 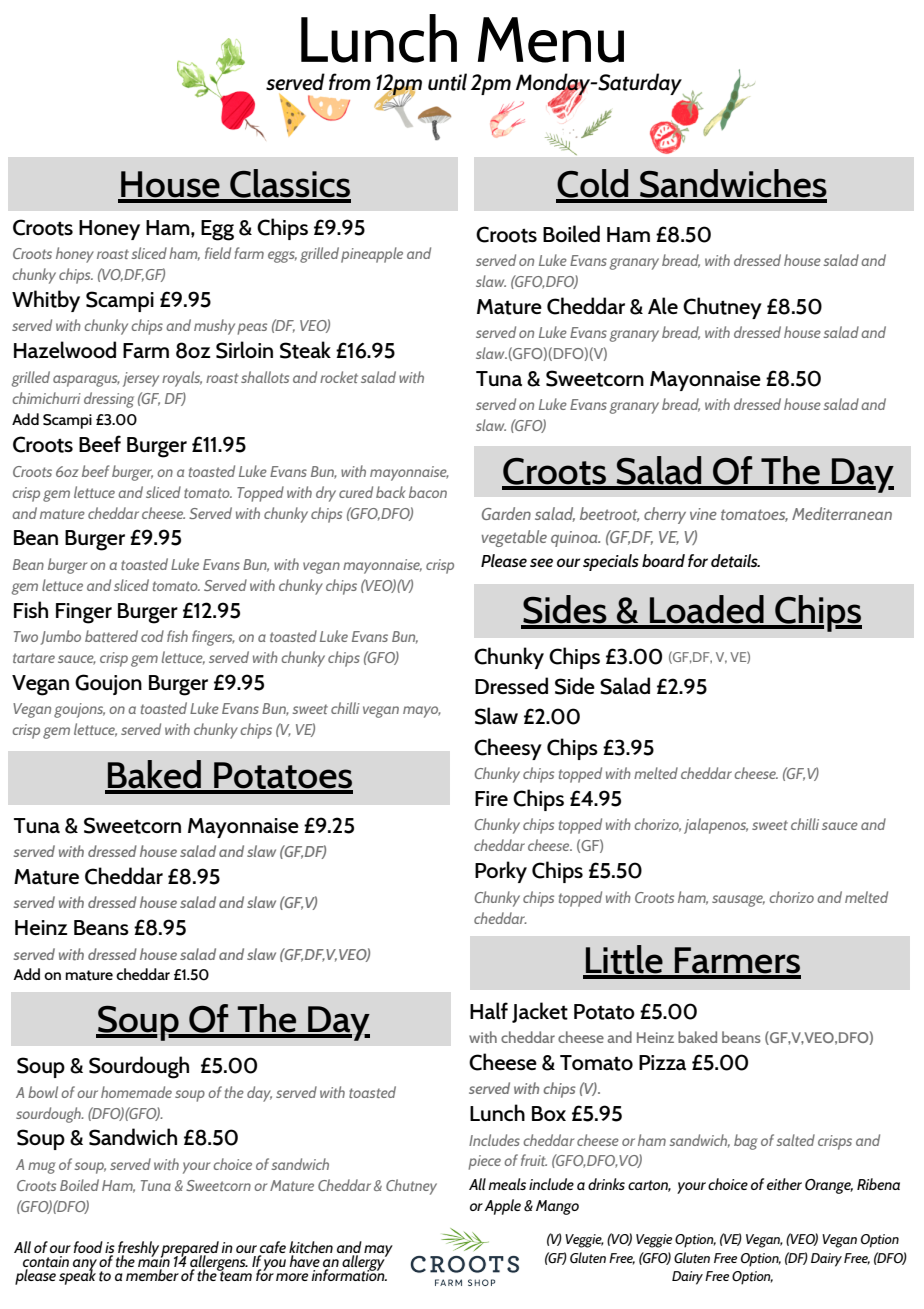 What do you see at coordinates (447, 82) in the page?
I see `until` at bounding box center [447, 82].
